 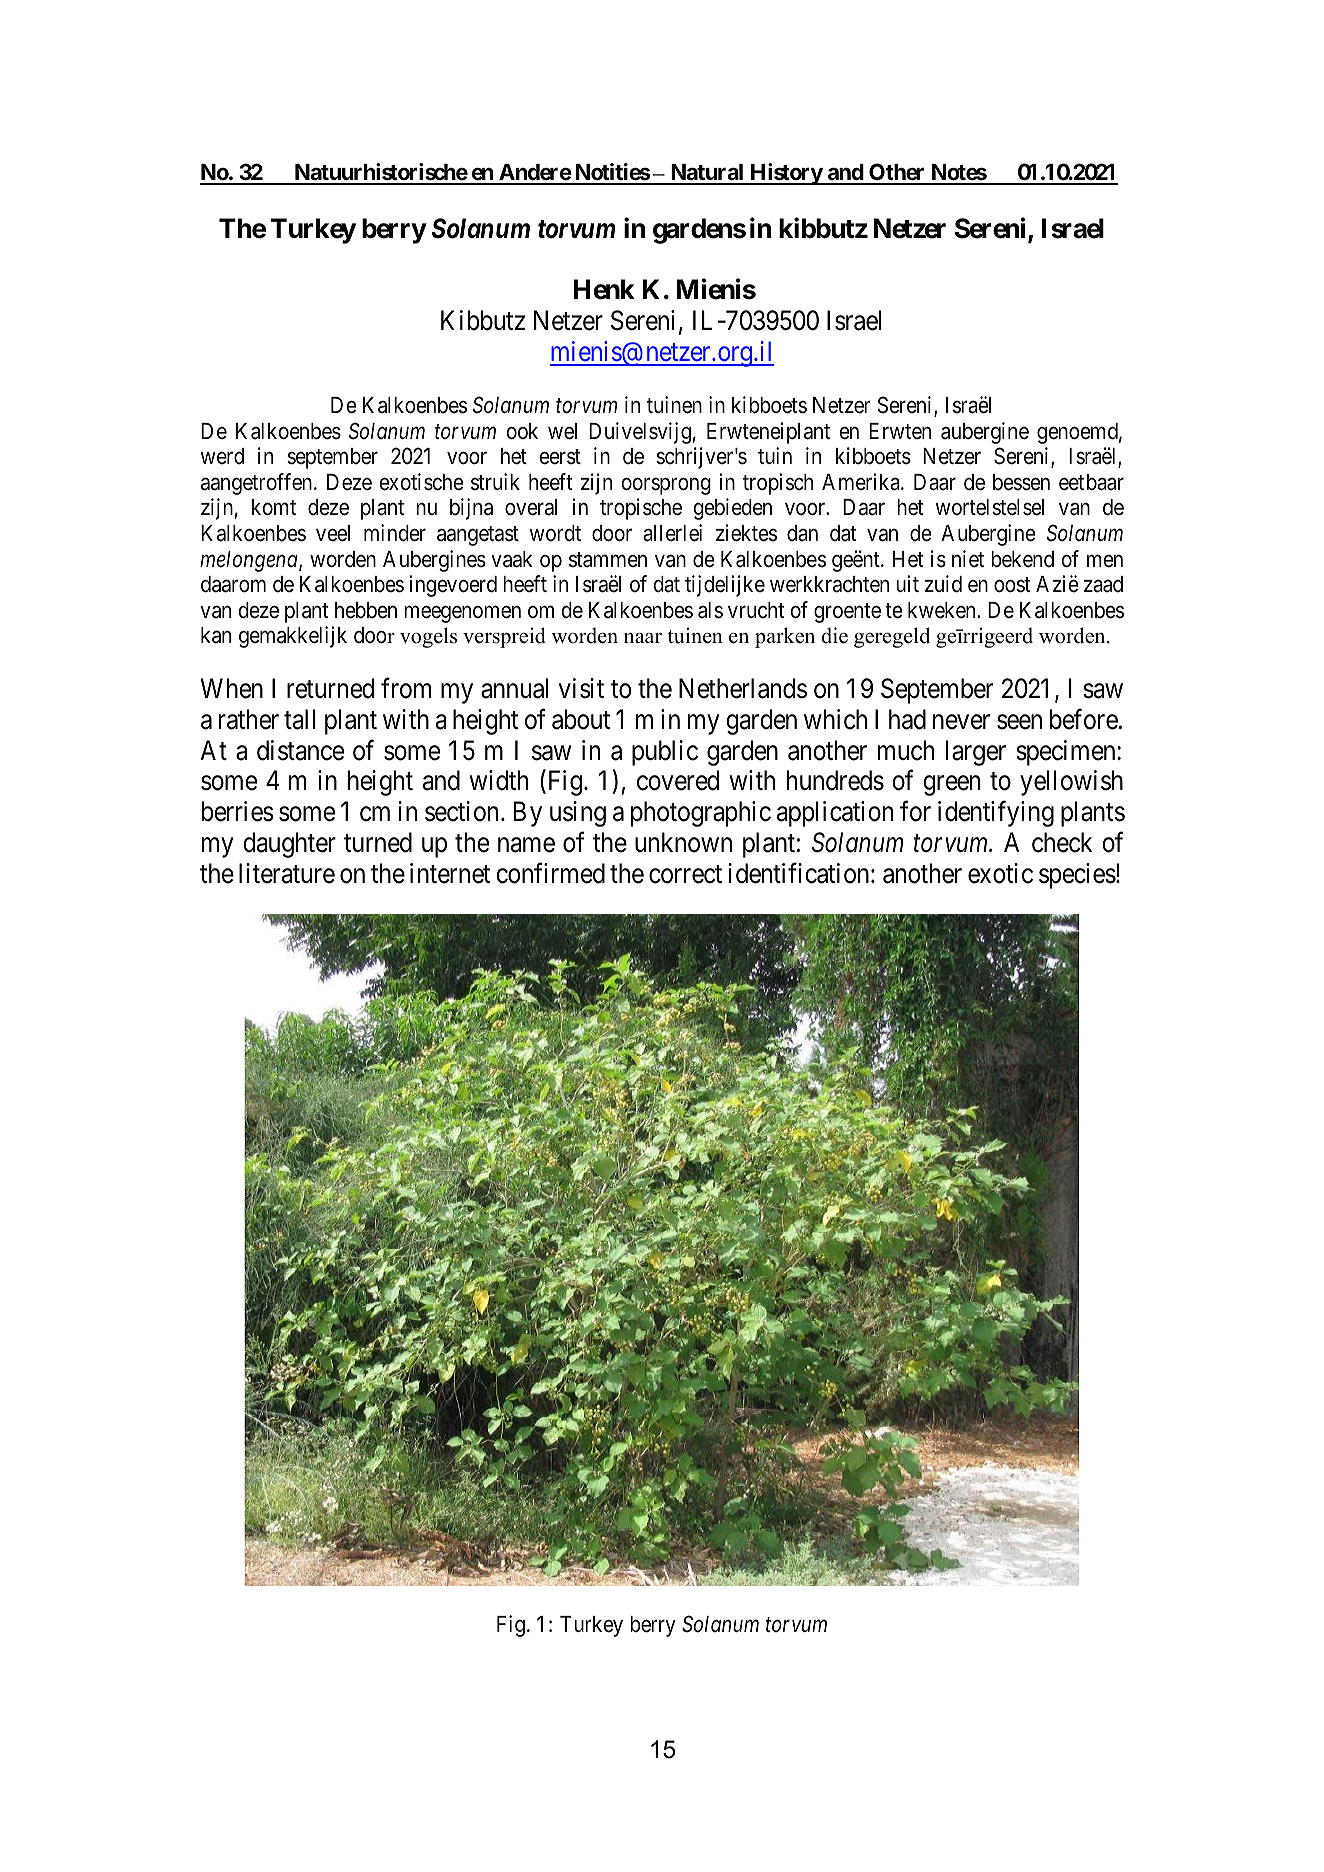 I want to click on ook, so click(x=522, y=431).
